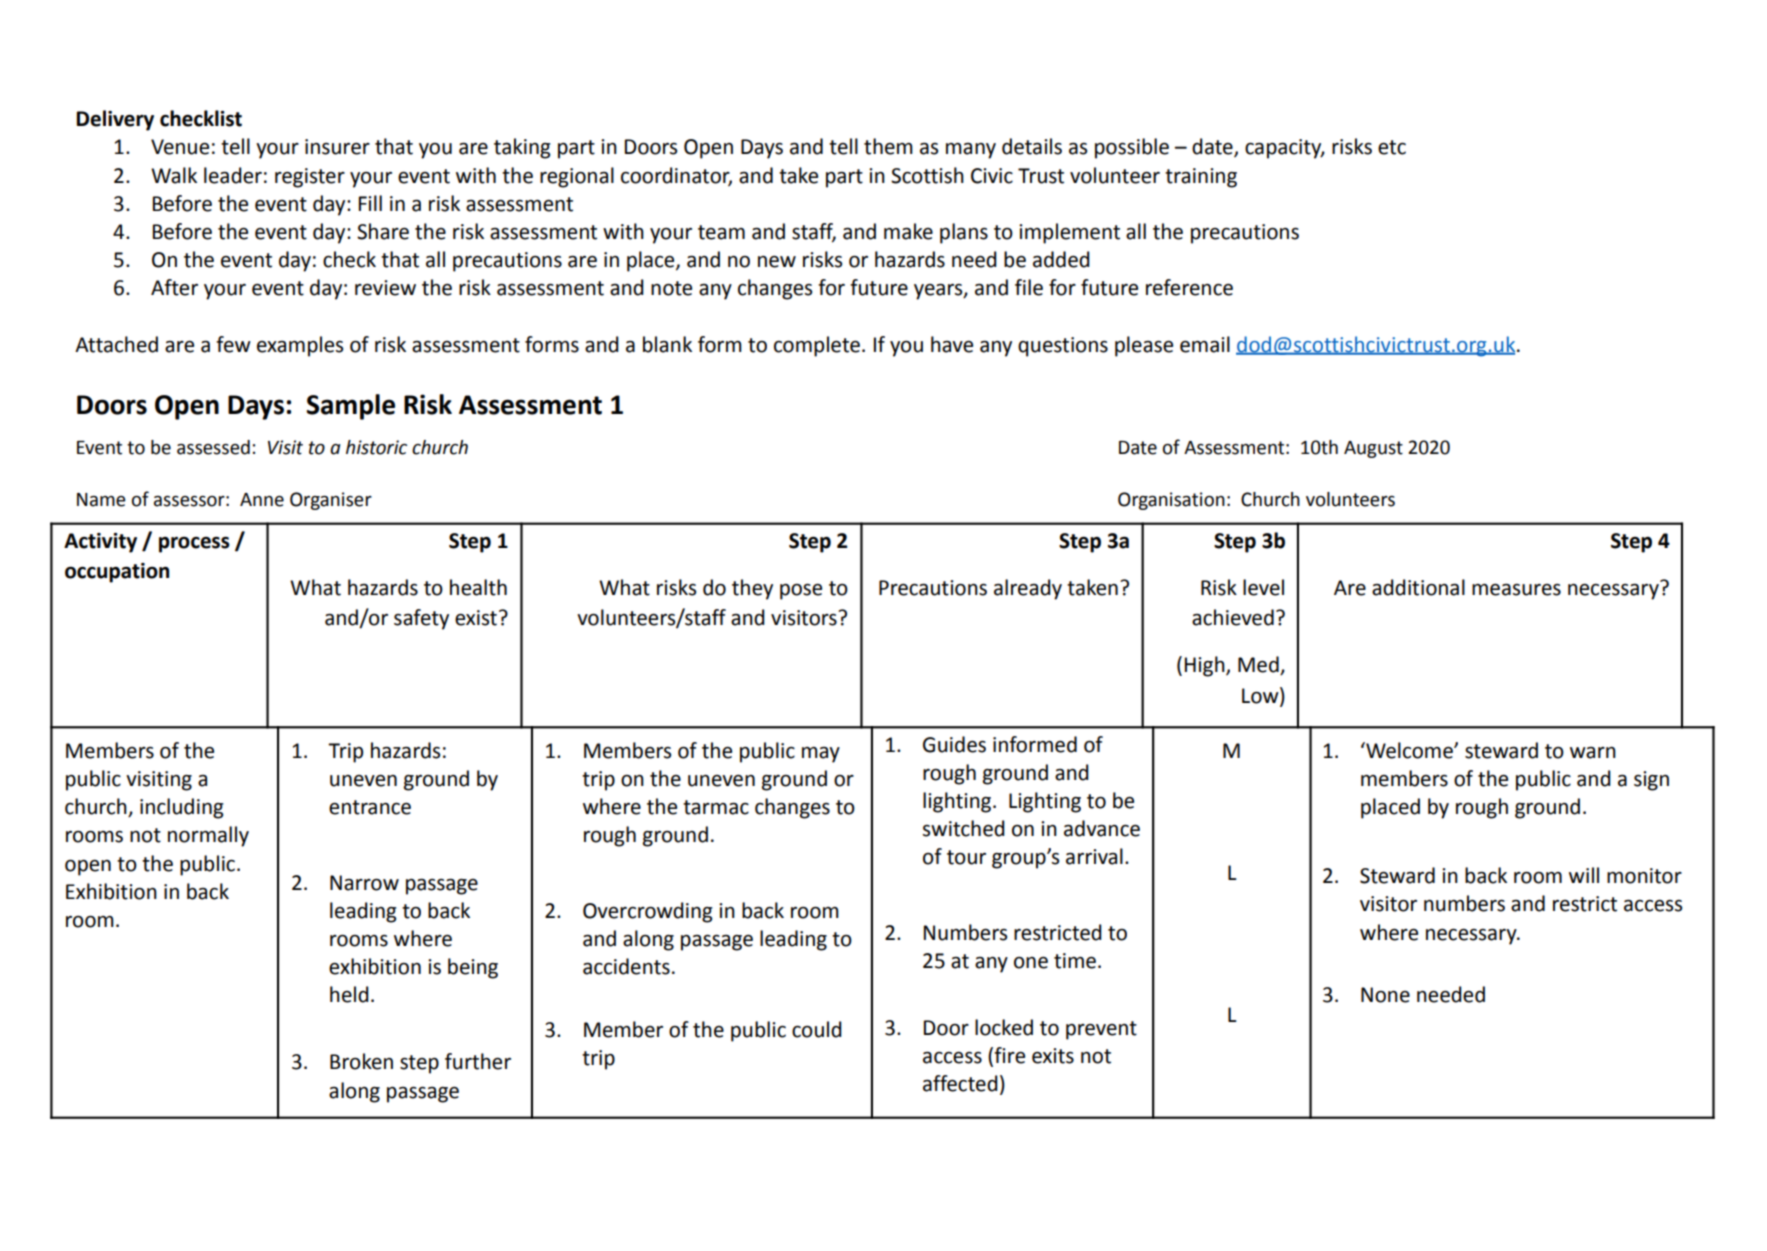 This page has height=1251, width=1767. Describe the element at coordinates (888, 146) in the page. I see `them` at that location.
